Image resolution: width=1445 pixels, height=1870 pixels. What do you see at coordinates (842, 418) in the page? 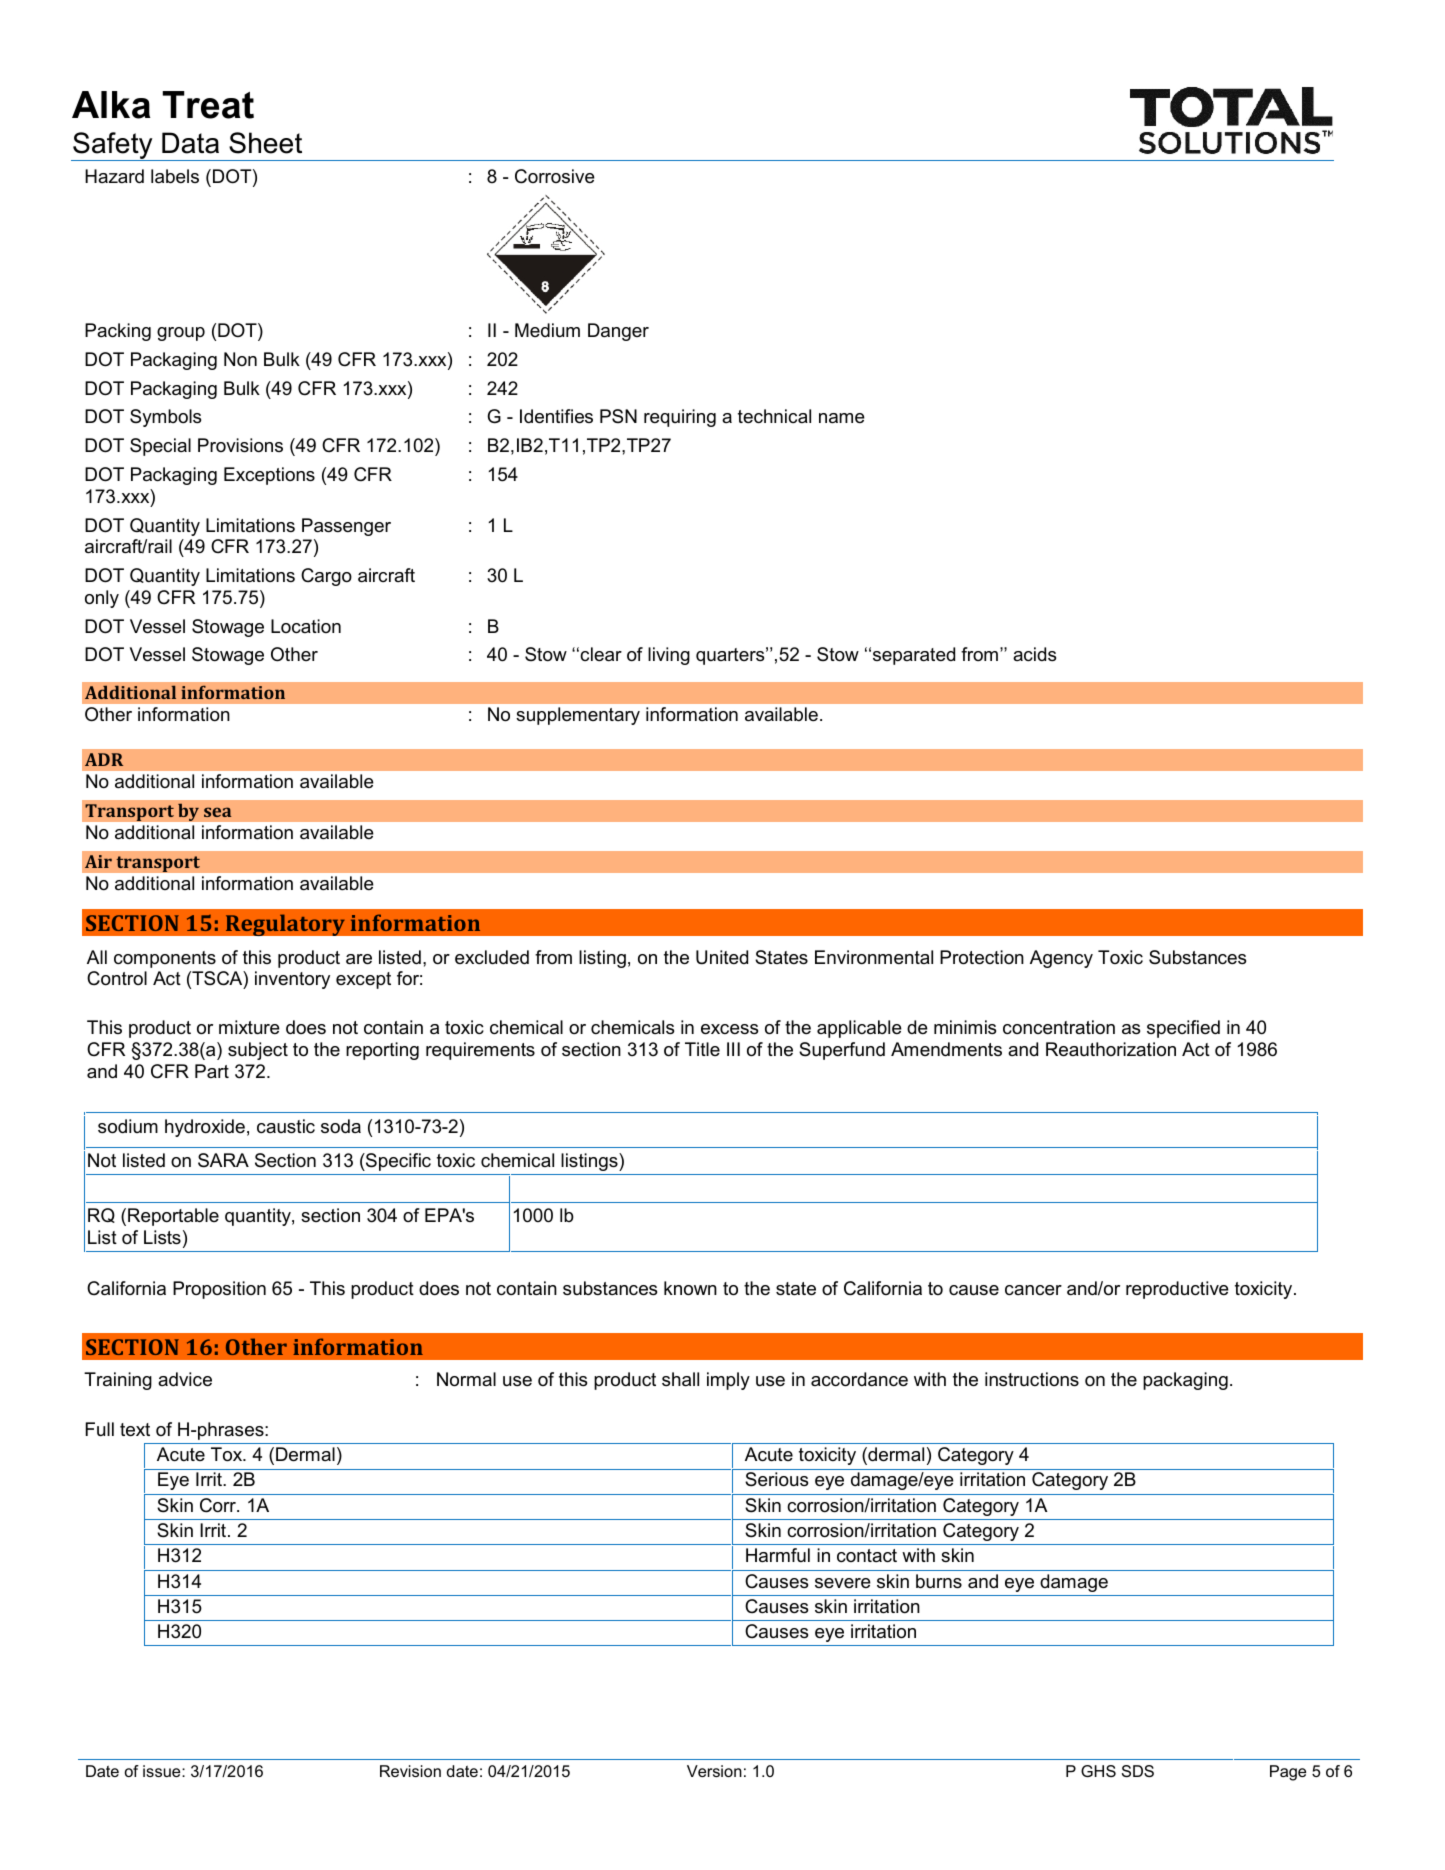
I see `name` at bounding box center [842, 418].
